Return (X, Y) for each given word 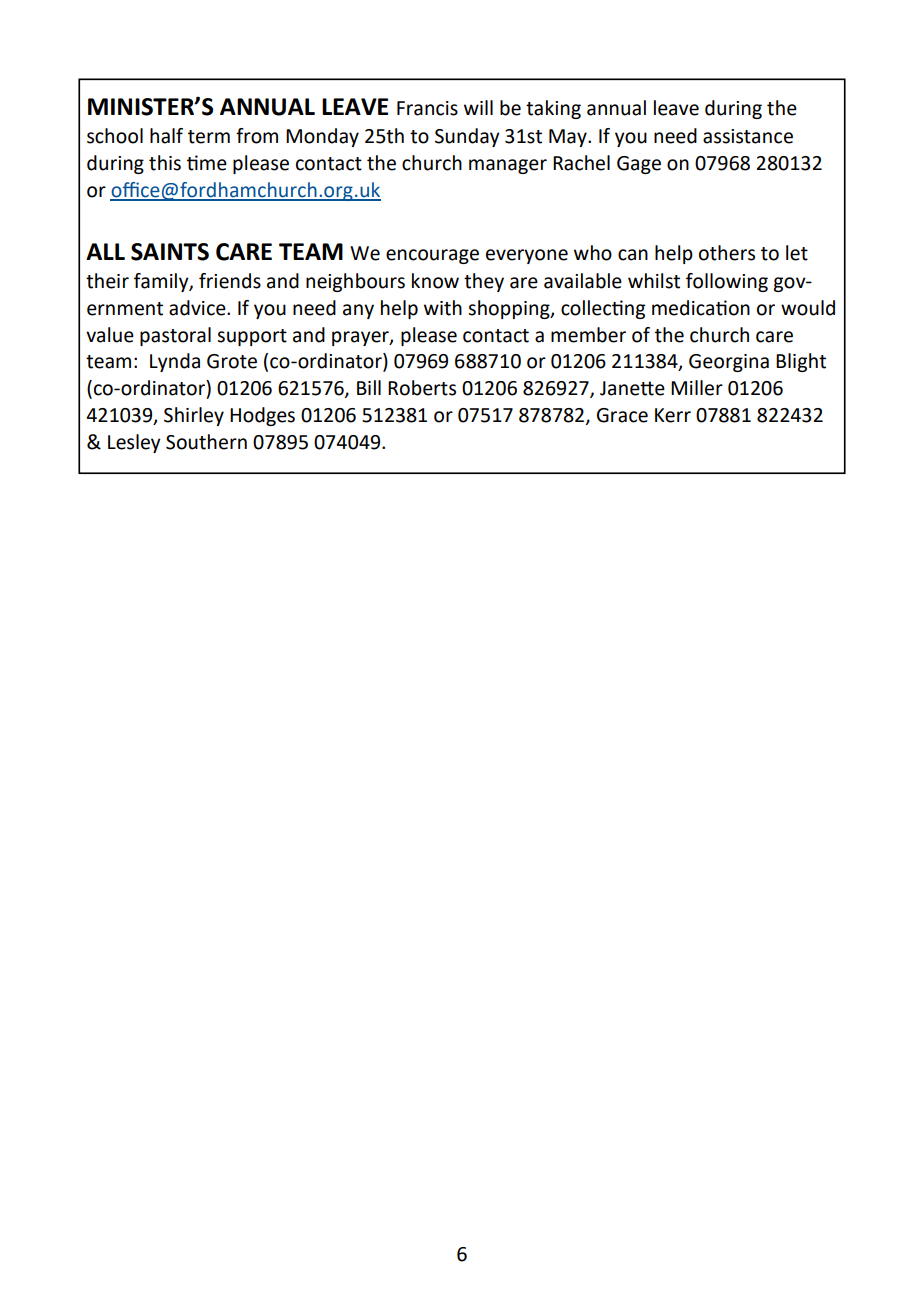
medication (701, 308)
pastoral (175, 336)
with (443, 308)
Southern (206, 442)
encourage (432, 256)
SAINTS (170, 252)
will (478, 107)
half (166, 136)
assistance (748, 136)
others (727, 253)
